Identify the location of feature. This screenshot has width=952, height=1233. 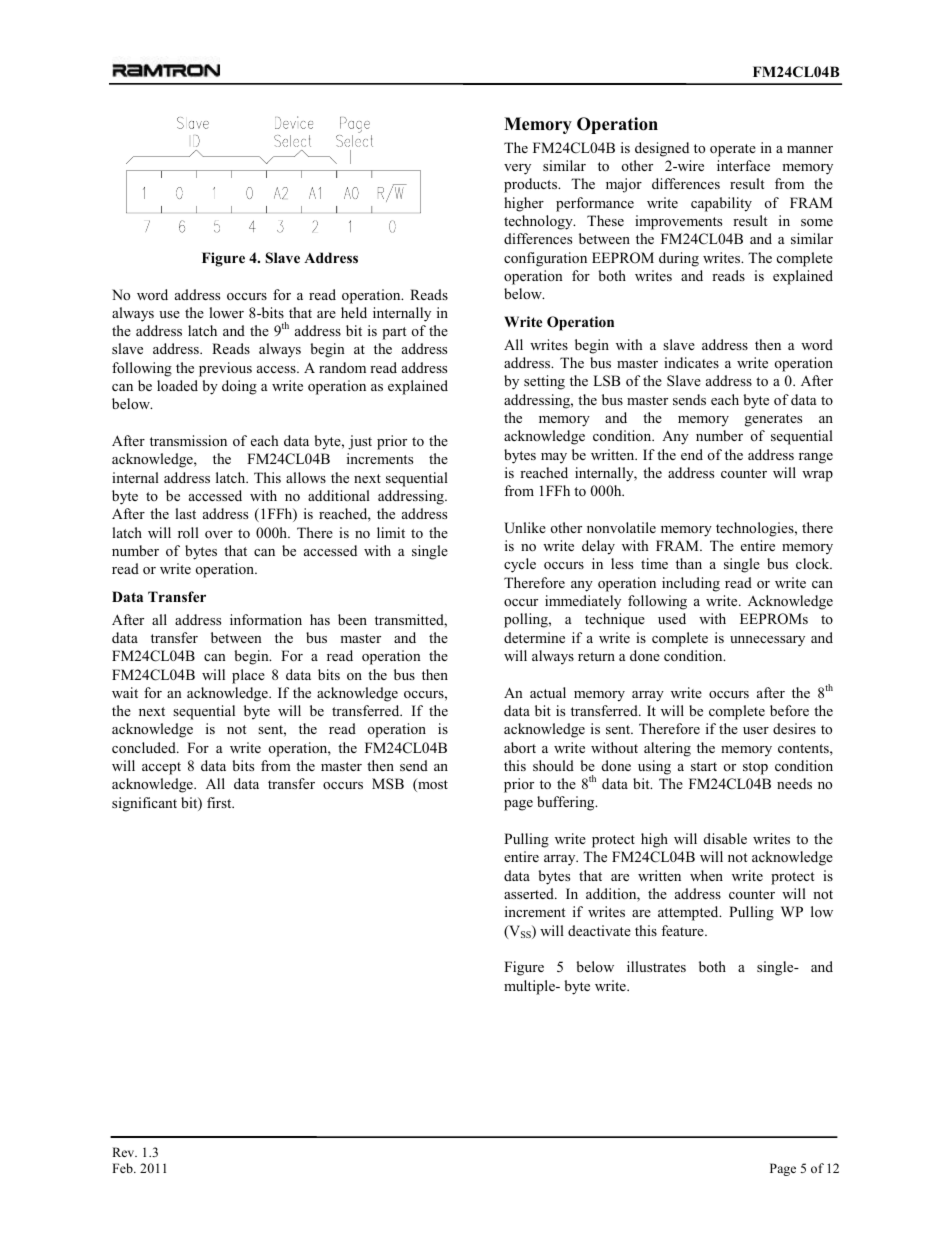
(683, 930).
